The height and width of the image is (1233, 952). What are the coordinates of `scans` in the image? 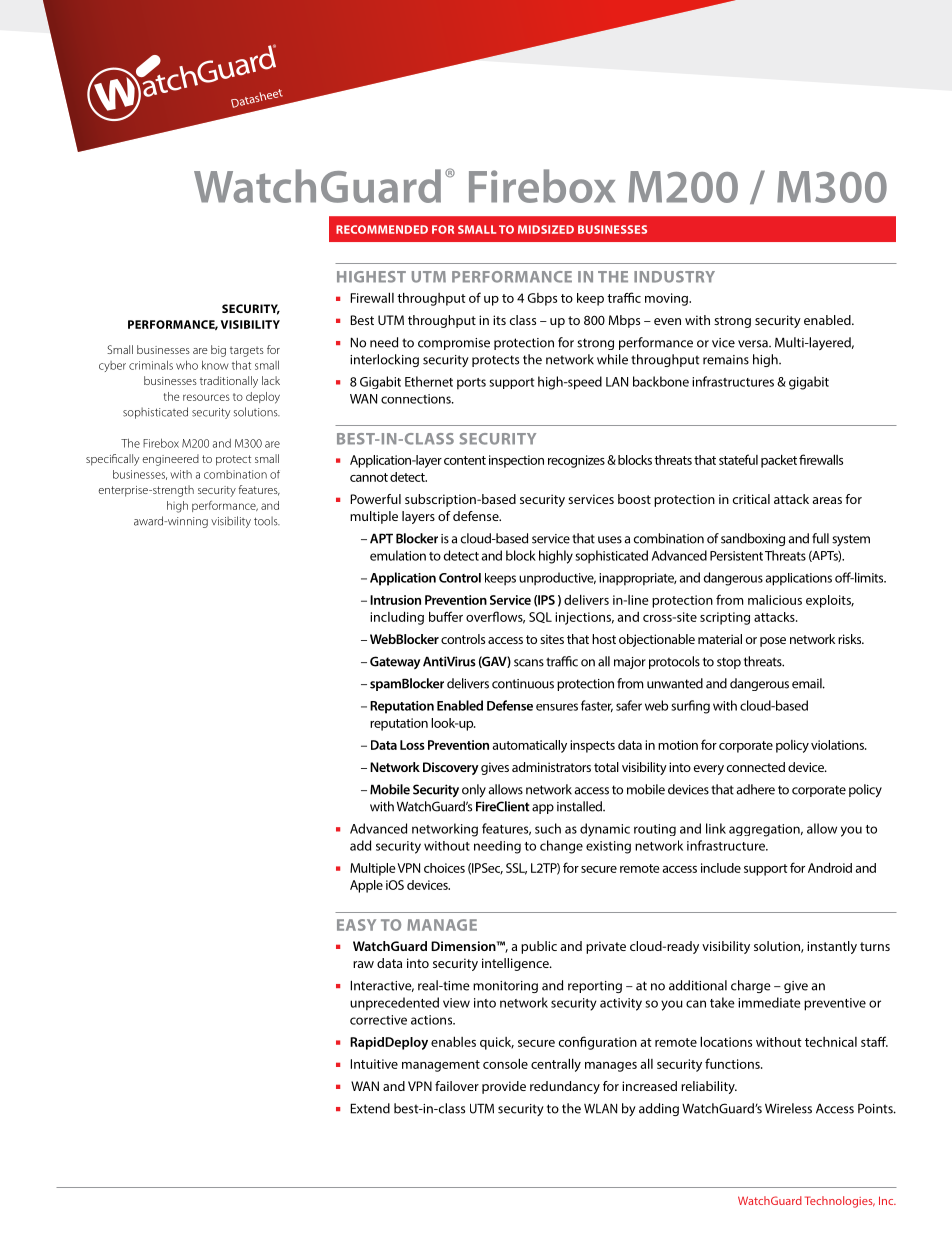 It's located at (529, 663).
